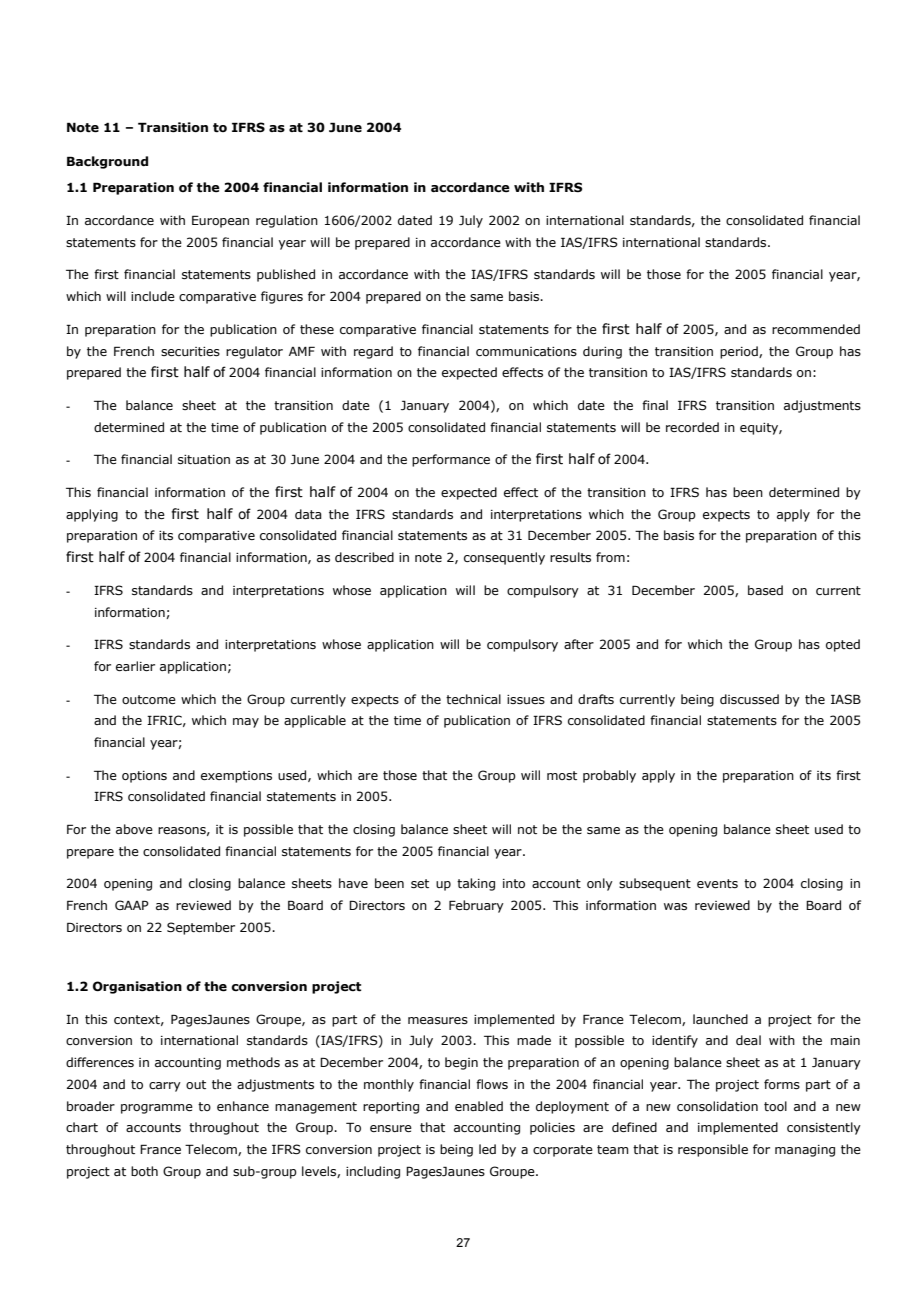 Image resolution: width=924 pixels, height=1308 pixels. Describe the element at coordinates (473, 699) in the document. I see `technical` at that location.
